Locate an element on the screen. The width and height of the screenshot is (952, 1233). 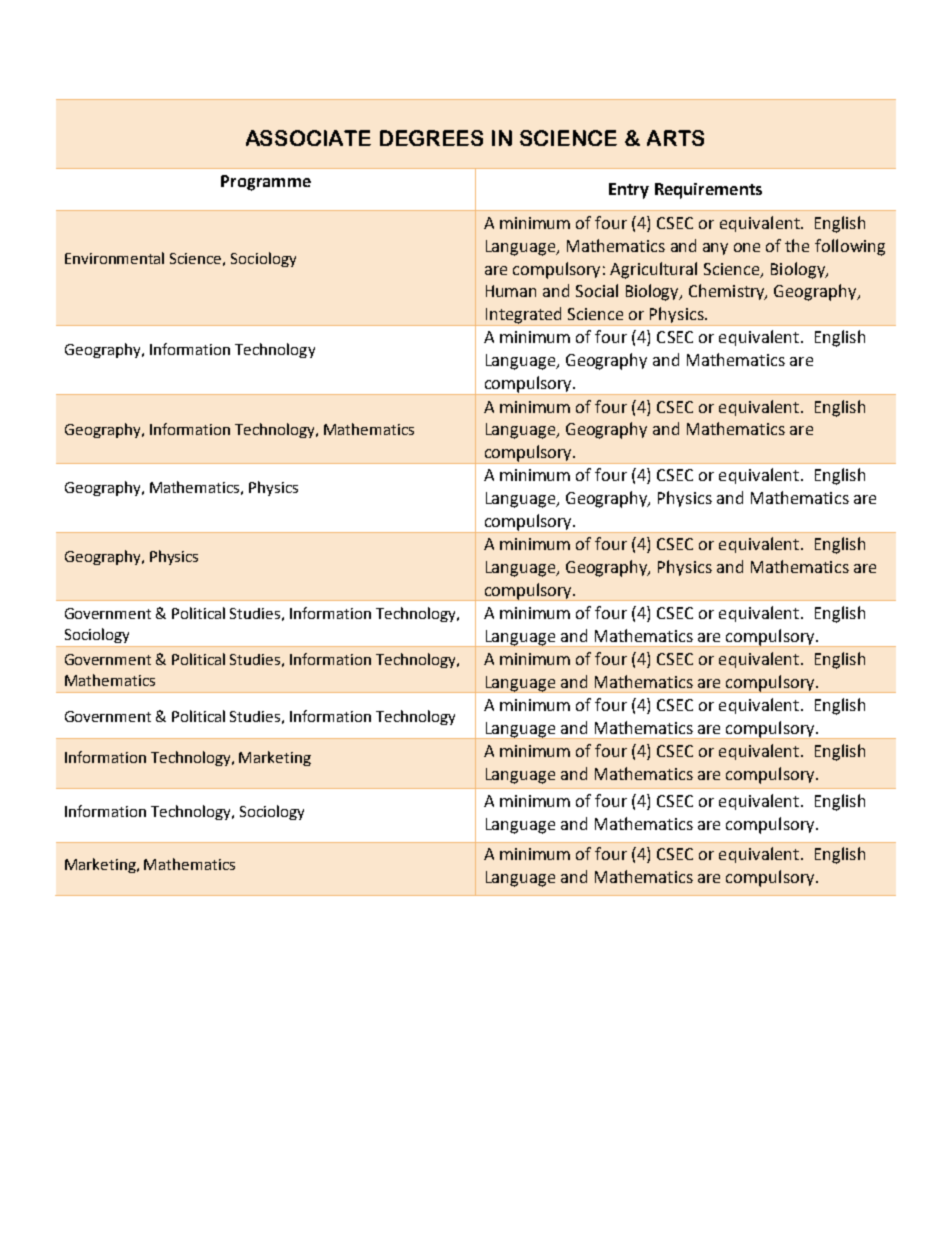
Integrated is located at coordinates (524, 316).
